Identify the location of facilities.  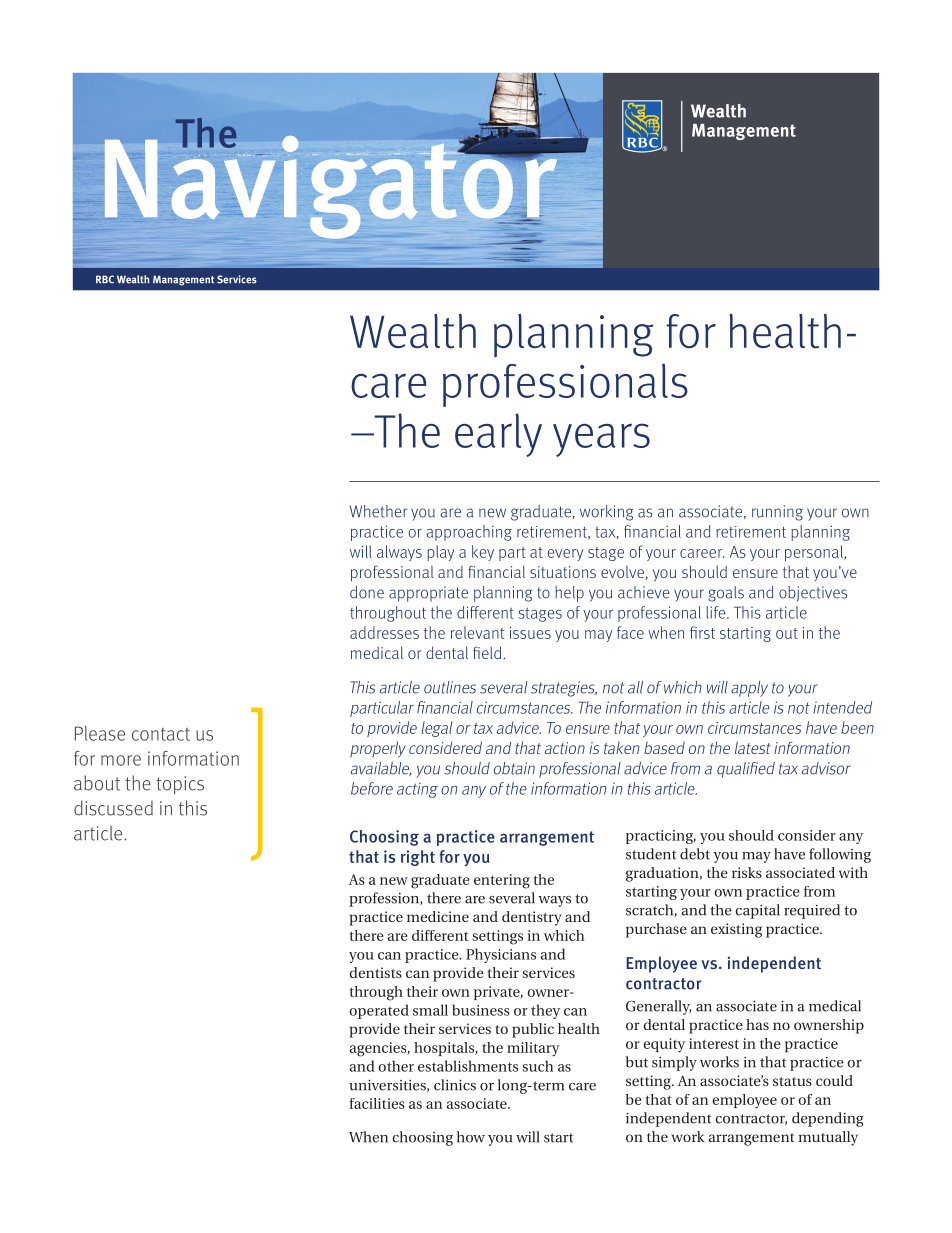
(377, 1103).
